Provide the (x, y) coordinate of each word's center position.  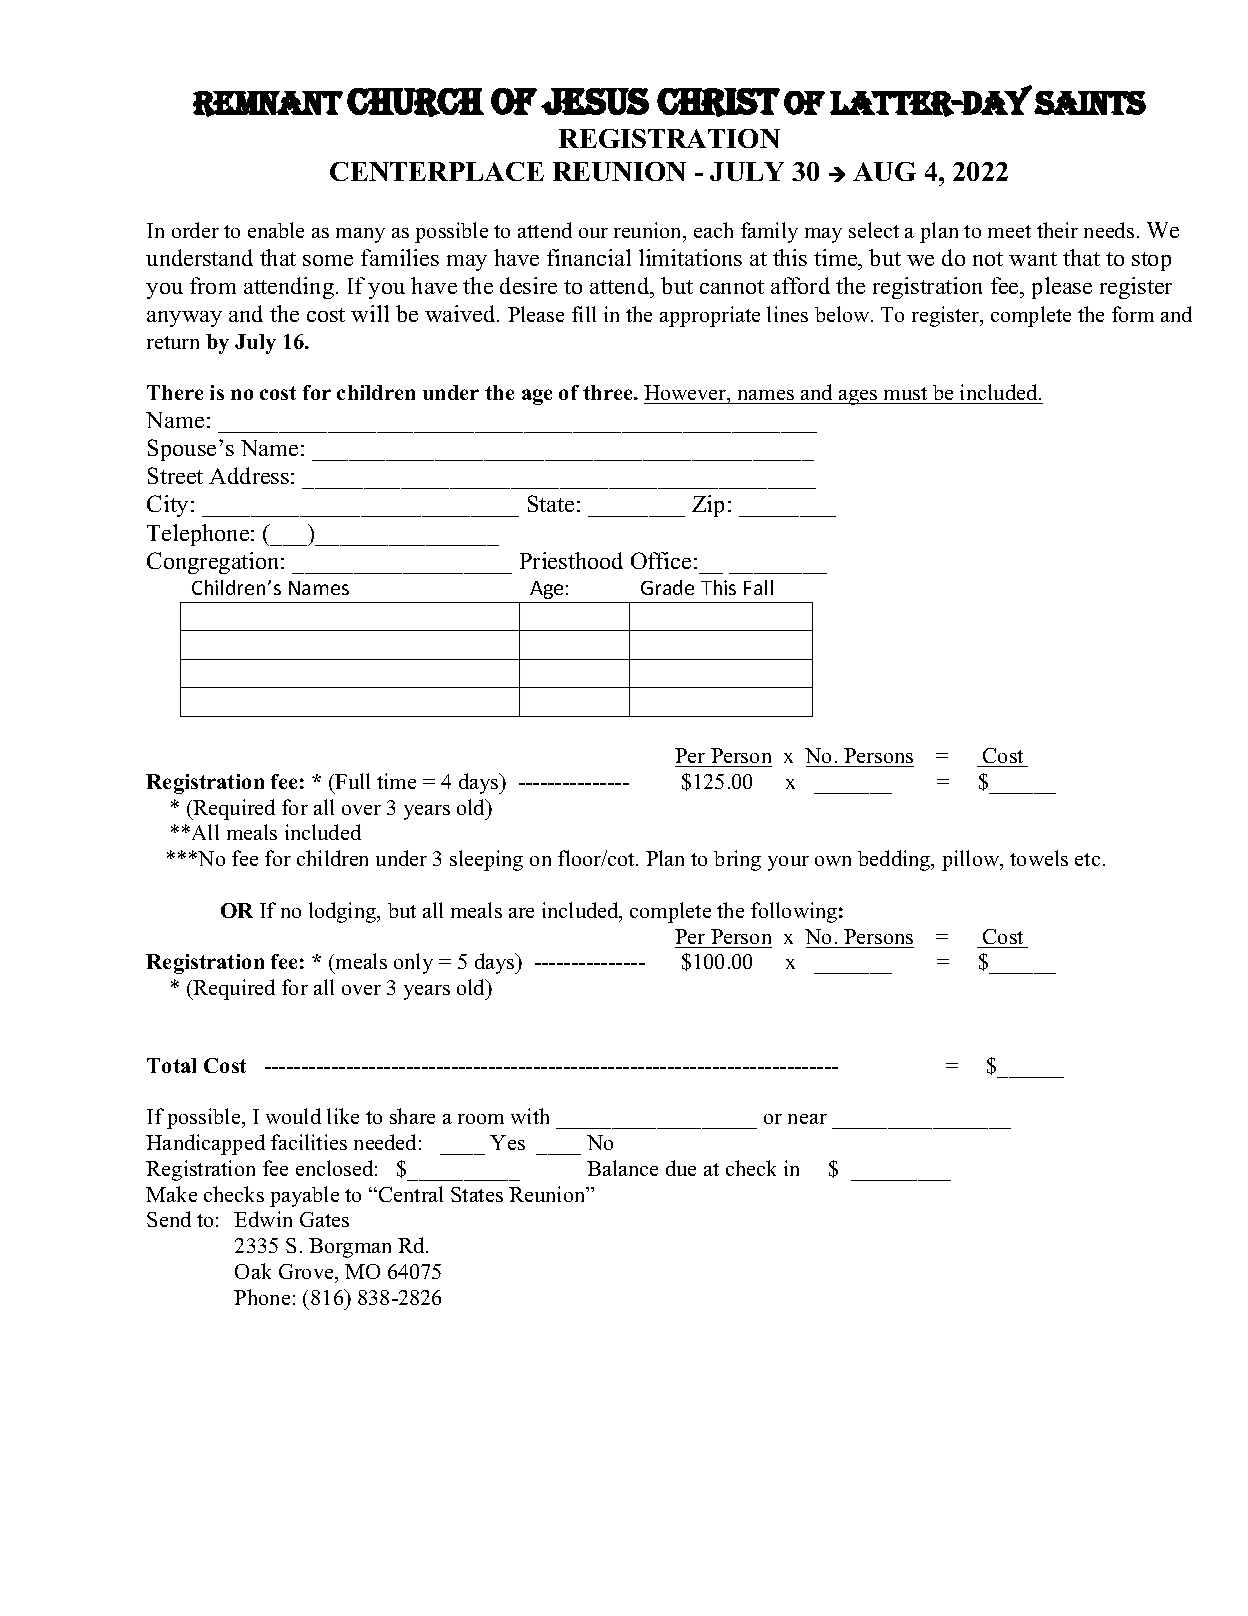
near (807, 1119)
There (175, 392)
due (681, 1168)
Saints (1090, 103)
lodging (344, 912)
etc (1087, 859)
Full (352, 781)
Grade (667, 587)
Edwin (263, 1219)
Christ (718, 102)
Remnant (268, 104)
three (609, 392)
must (906, 395)
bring (737, 860)
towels (1039, 858)
